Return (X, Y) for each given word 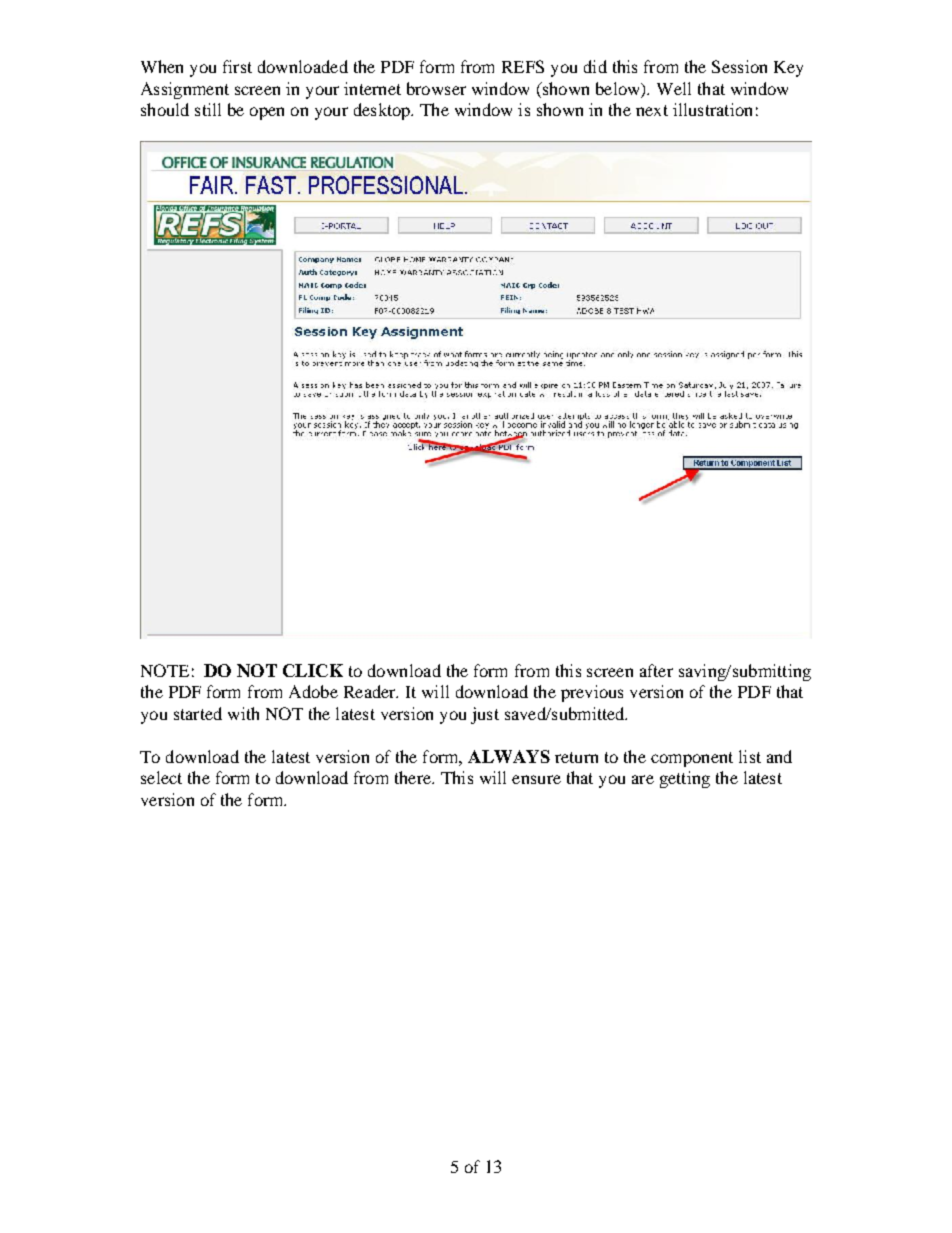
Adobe (313, 691)
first (237, 66)
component (692, 759)
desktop (383, 111)
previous (592, 693)
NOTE (165, 670)
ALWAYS (509, 756)
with (243, 713)
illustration (712, 109)
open (267, 113)
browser (436, 88)
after (656, 670)
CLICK (313, 670)
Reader (371, 691)
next (652, 110)
